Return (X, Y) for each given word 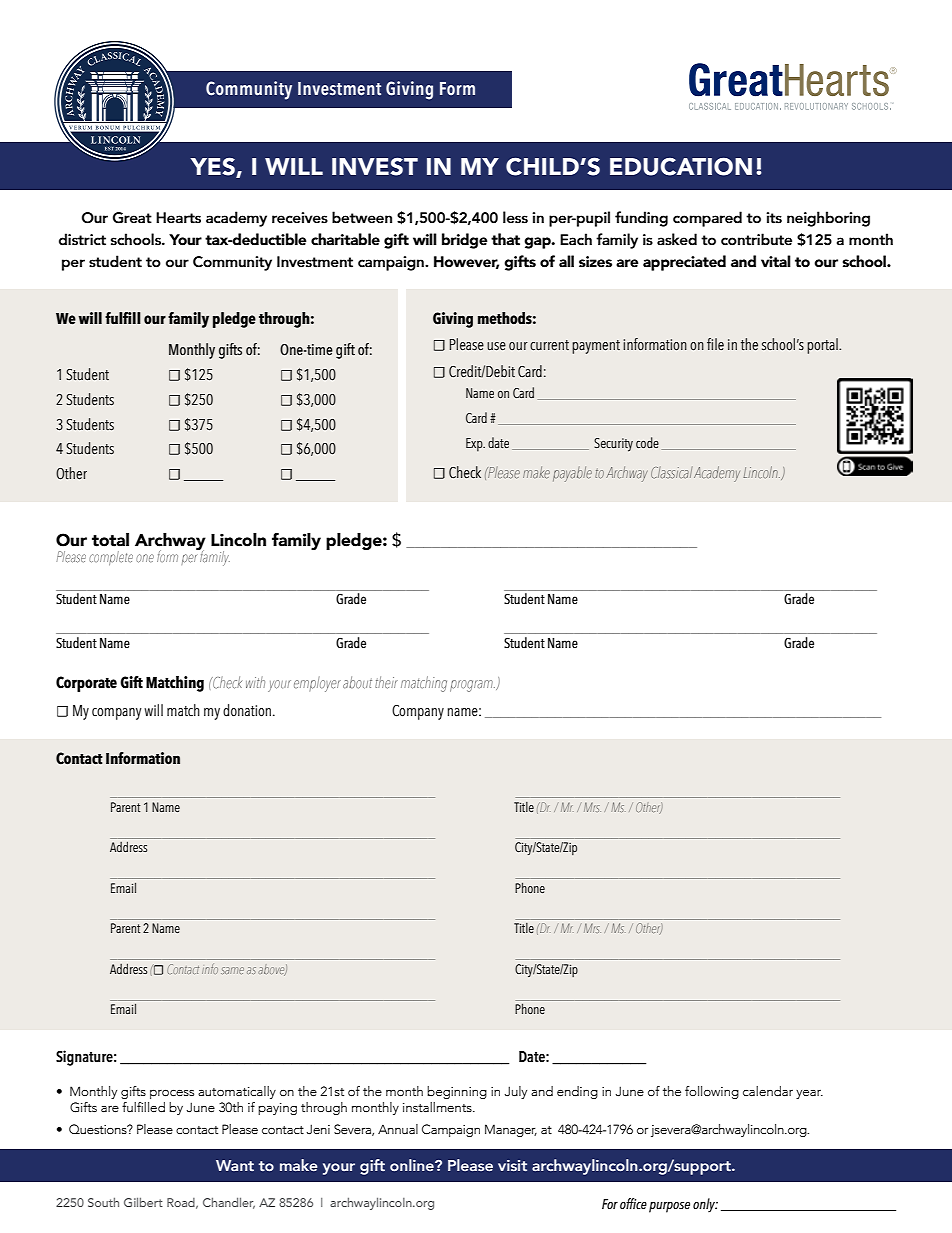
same (232, 970)
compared (707, 219)
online (413, 1165)
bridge (465, 241)
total (110, 540)
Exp (475, 445)
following (712, 1092)
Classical (671, 473)
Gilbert (143, 1202)
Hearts (178, 218)
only (705, 1205)
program (472, 686)
